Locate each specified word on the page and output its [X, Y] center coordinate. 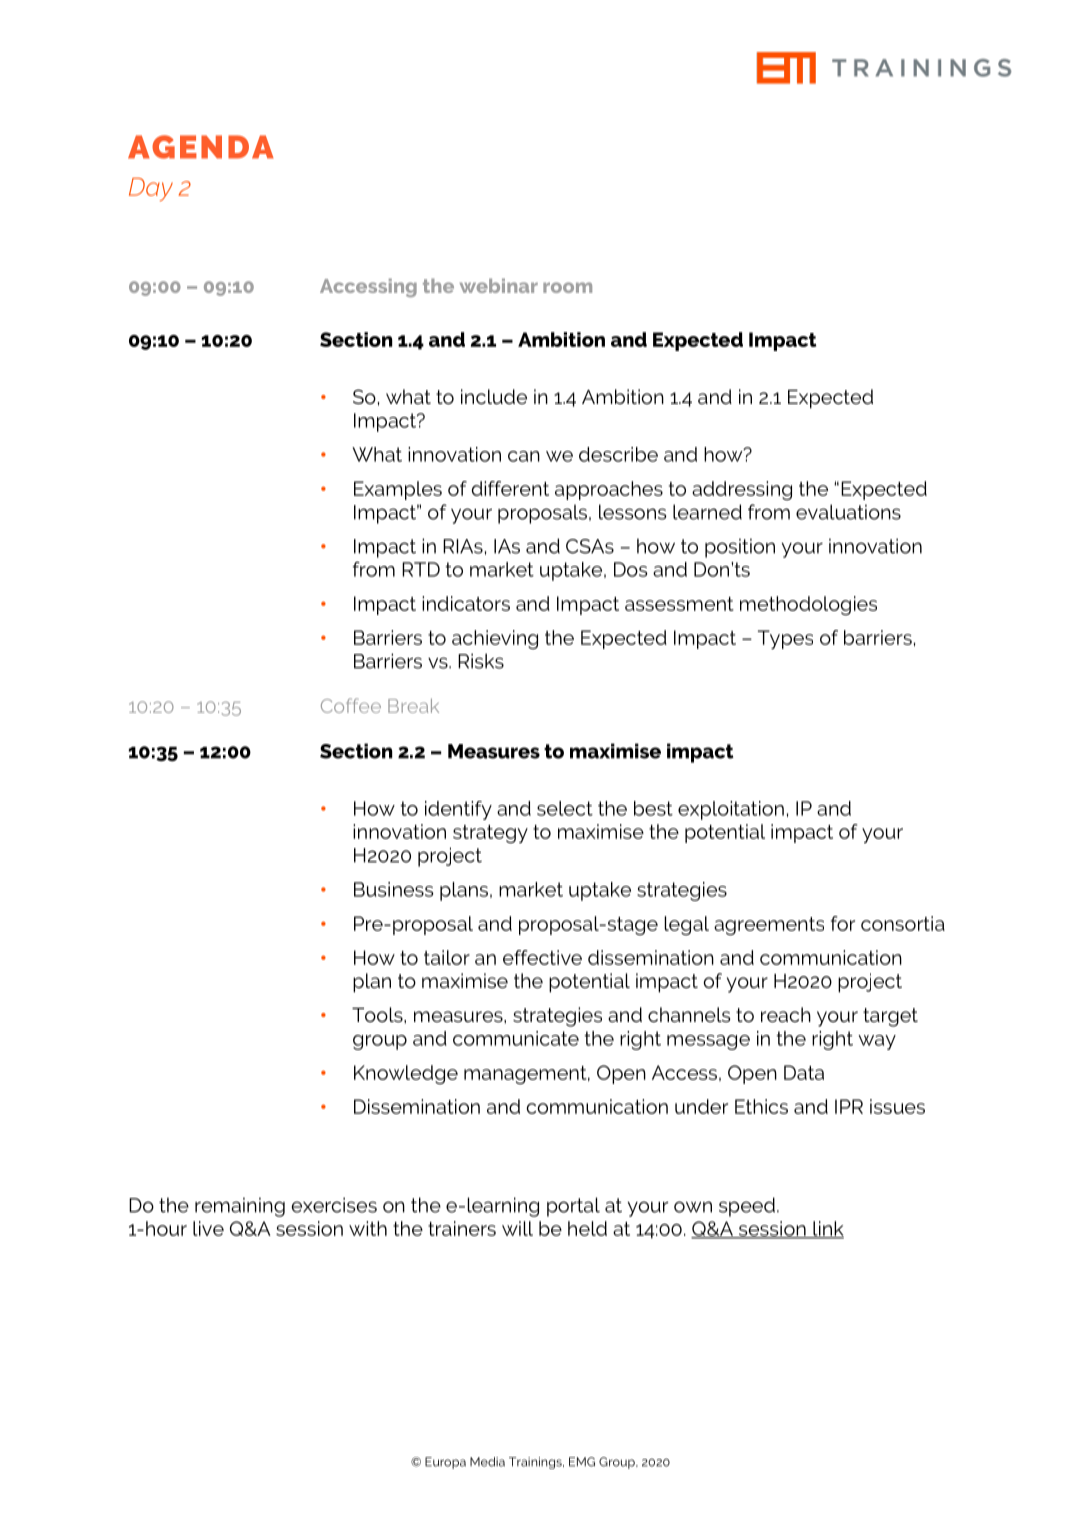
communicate [516, 1038]
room [567, 287]
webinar [499, 285]
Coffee [351, 705]
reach [786, 1014]
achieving [495, 639]
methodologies [808, 605]
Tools [378, 1014]
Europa [445, 1463]
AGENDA [201, 147]
